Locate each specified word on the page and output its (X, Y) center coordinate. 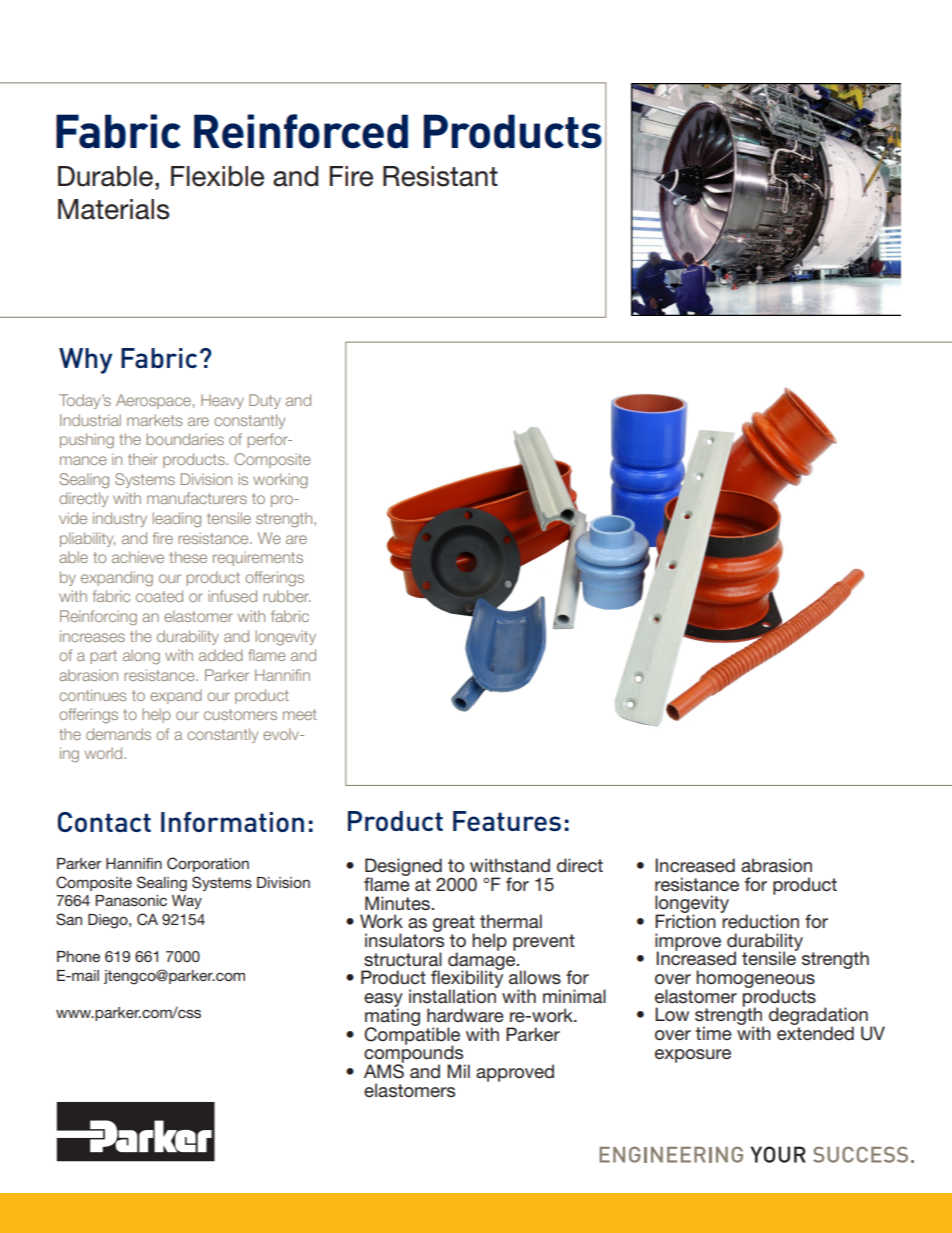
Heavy (222, 401)
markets (154, 420)
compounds (414, 1054)
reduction (760, 920)
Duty (265, 401)
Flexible (217, 176)
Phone (78, 956)
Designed (404, 868)
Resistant (440, 176)
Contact (104, 822)
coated (159, 596)
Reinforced (301, 131)
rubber (286, 596)
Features (507, 821)
